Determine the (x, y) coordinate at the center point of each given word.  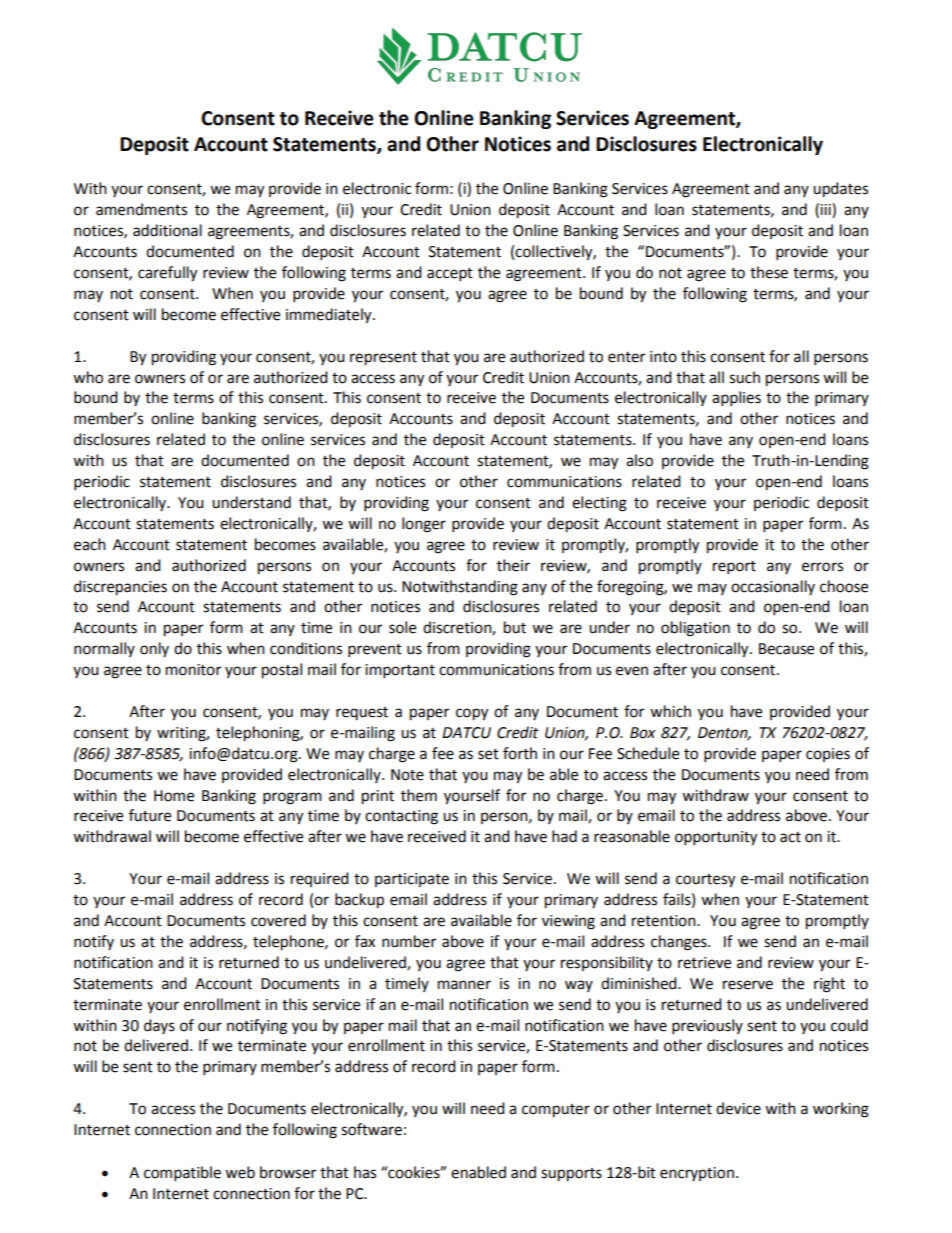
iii (826, 210)
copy (472, 714)
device (738, 1108)
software (371, 1129)
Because (786, 649)
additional (167, 230)
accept (450, 275)
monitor (193, 670)
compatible (182, 1174)
